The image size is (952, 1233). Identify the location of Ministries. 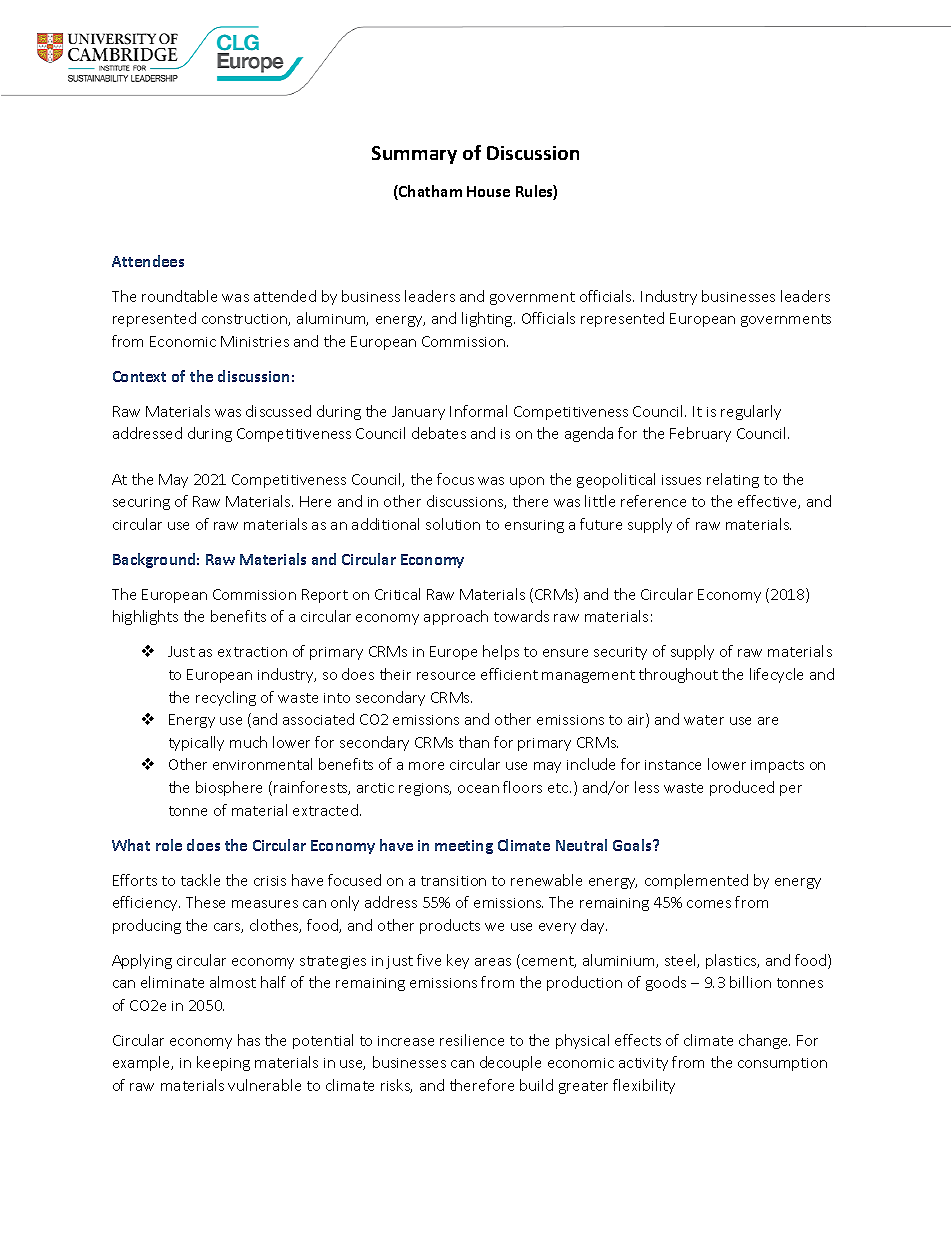
(255, 341).
